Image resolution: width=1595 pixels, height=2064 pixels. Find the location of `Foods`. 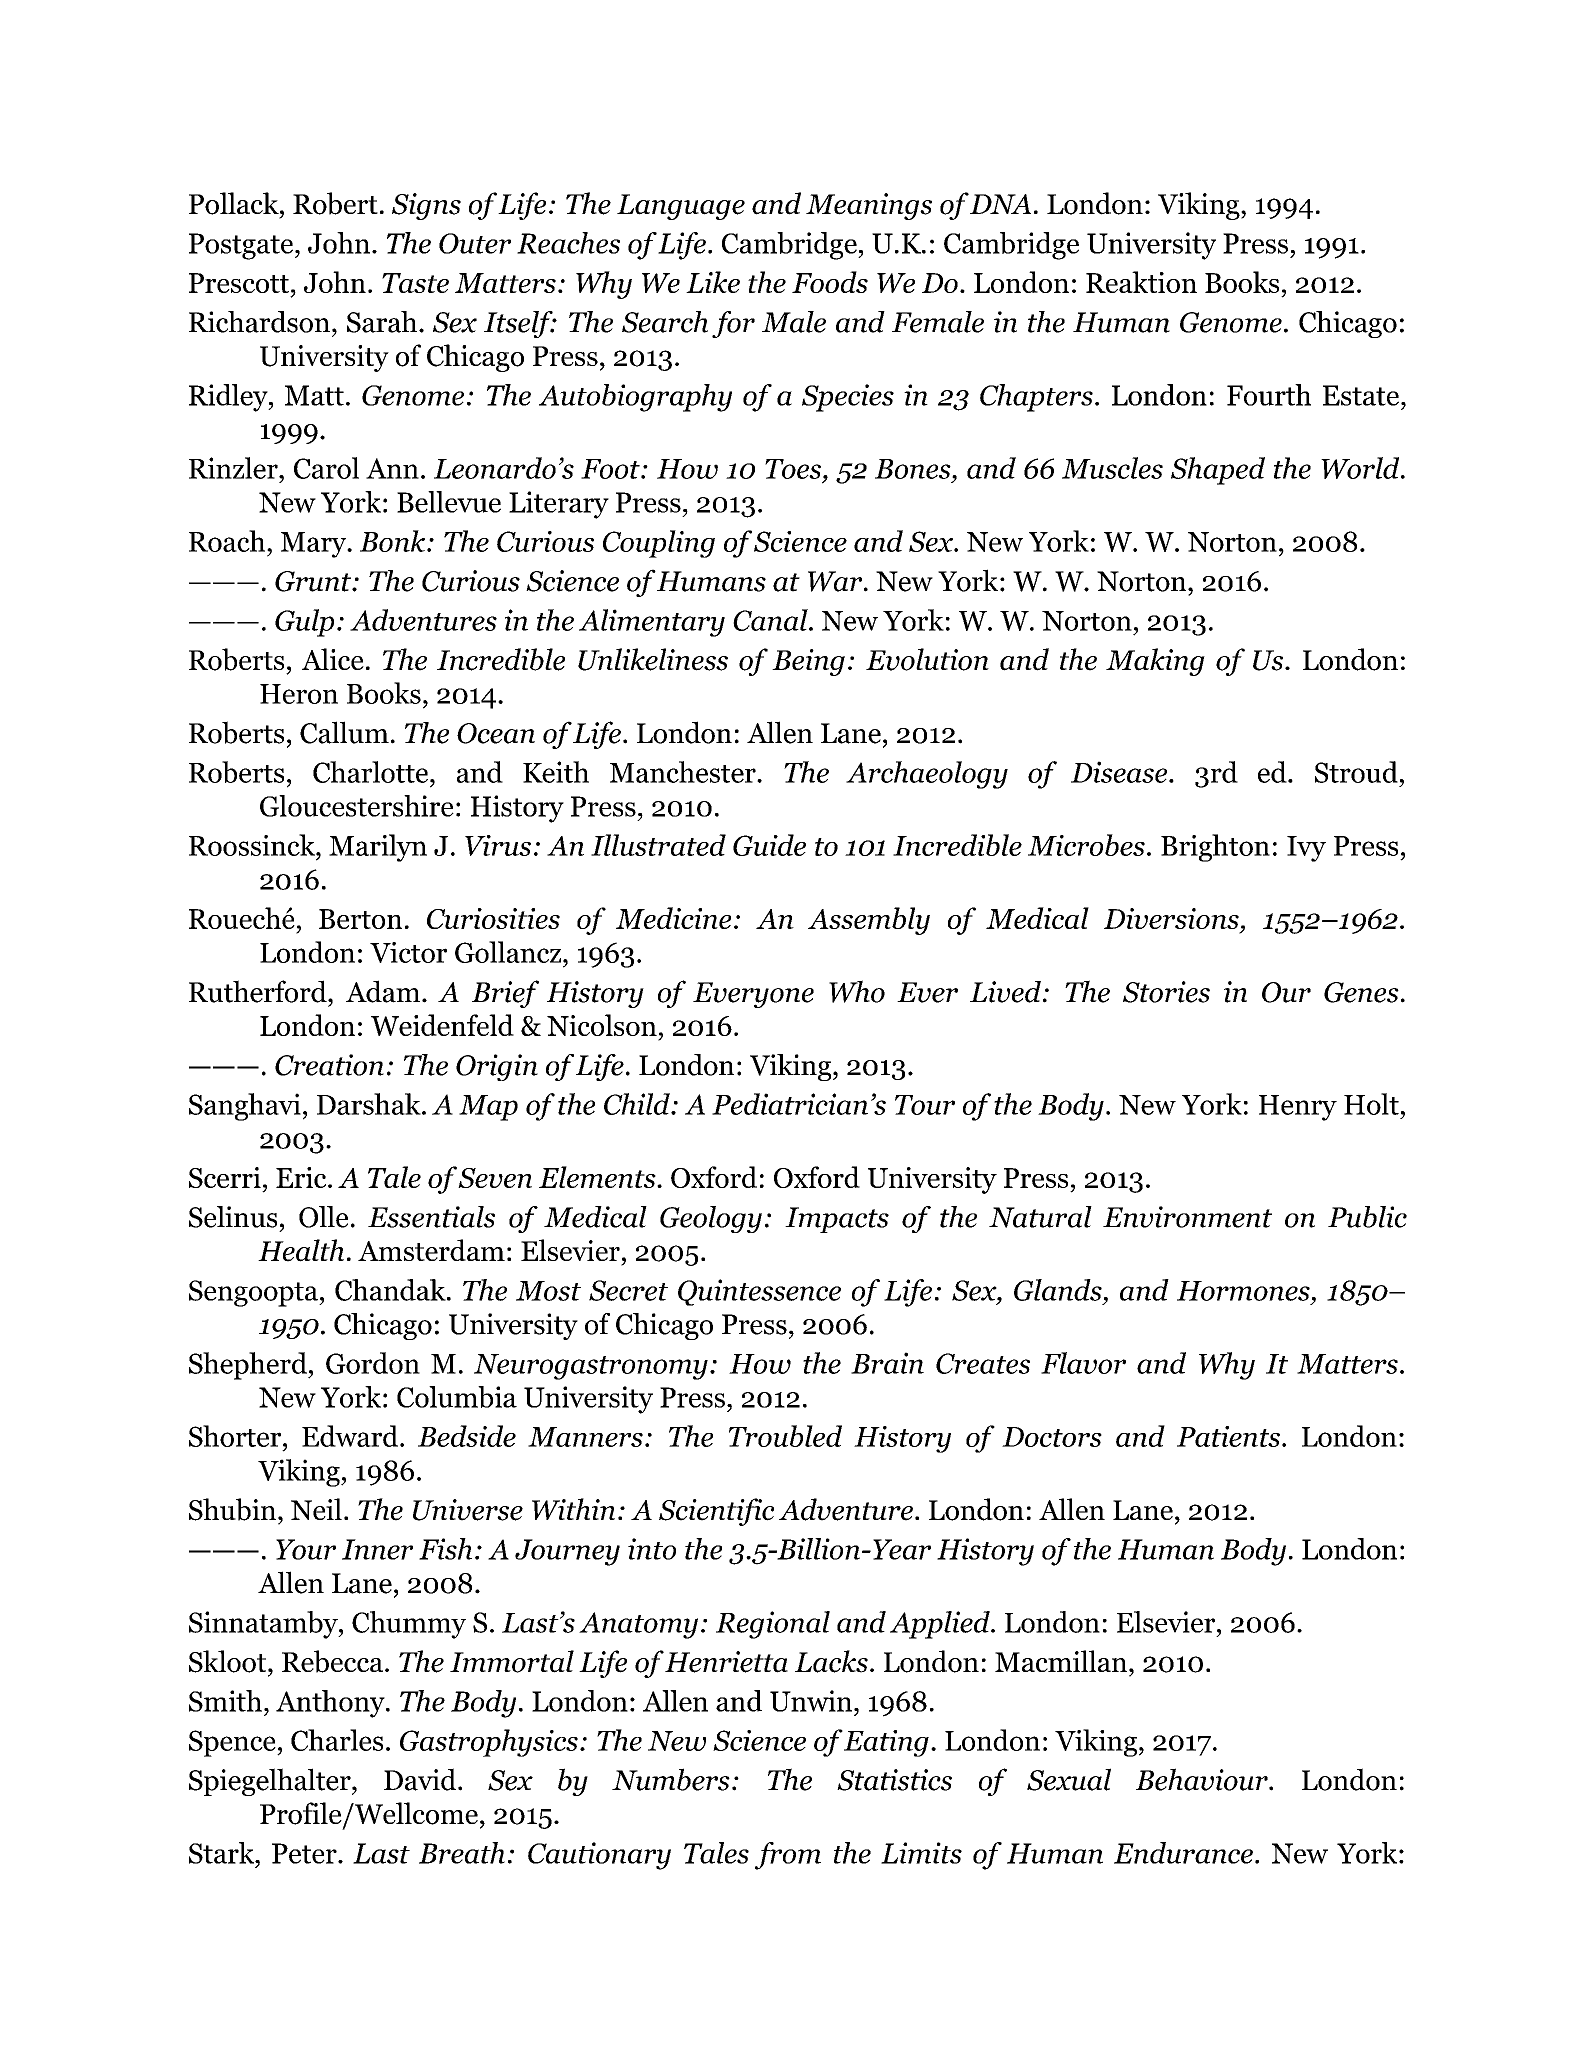

Foods is located at coordinates (830, 282).
